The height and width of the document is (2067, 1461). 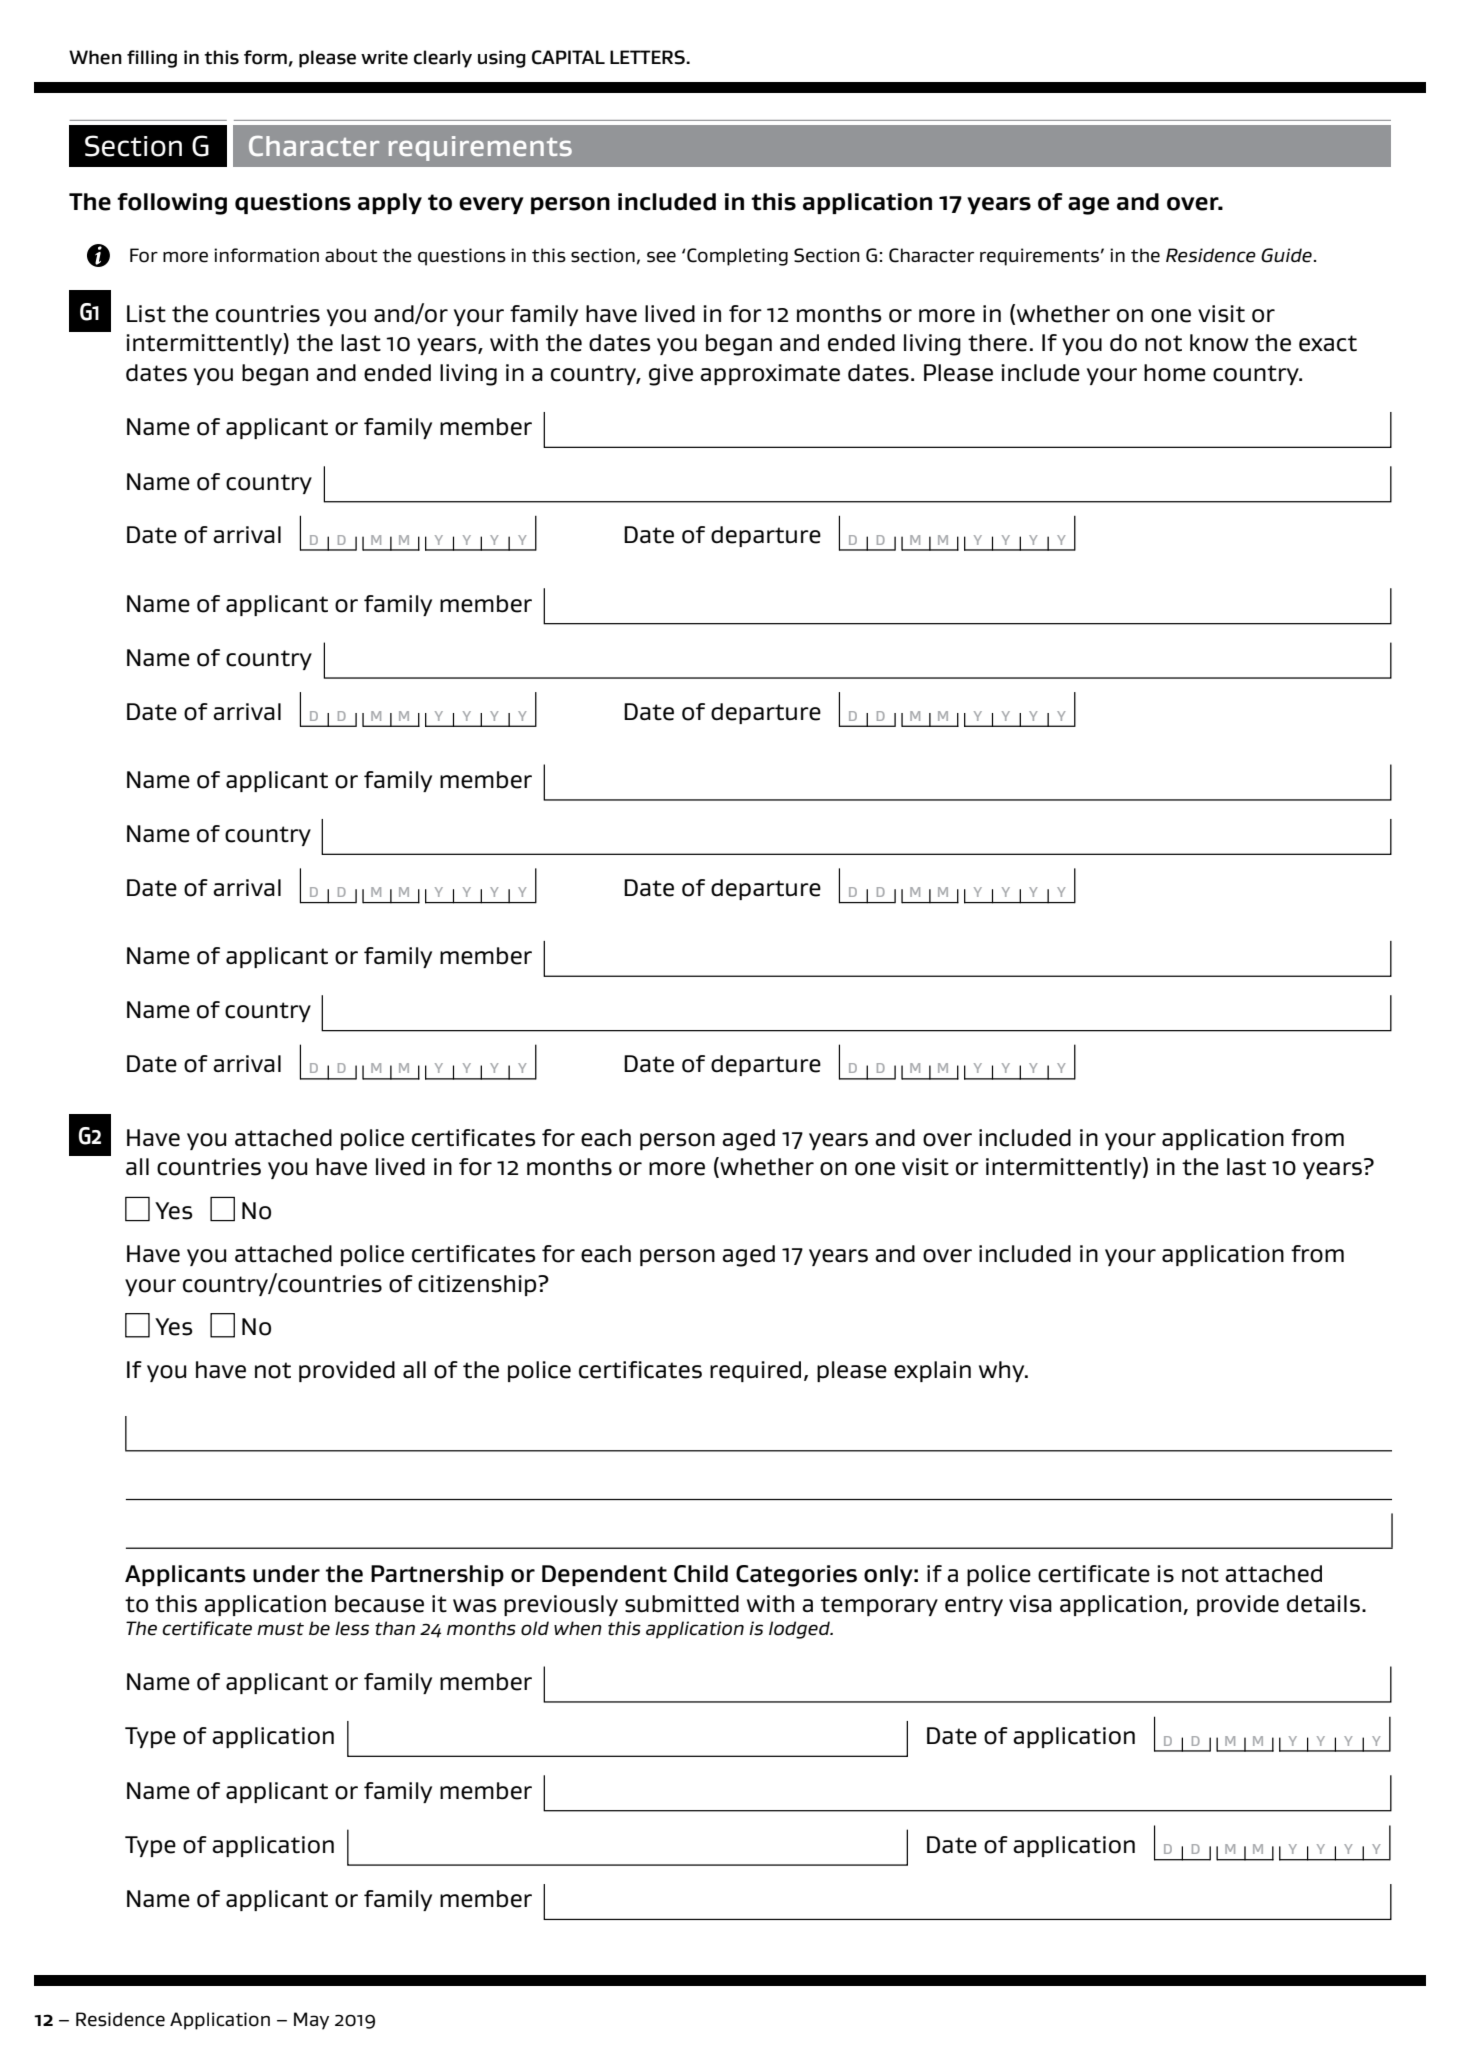 I want to click on May, so click(x=311, y=2021).
